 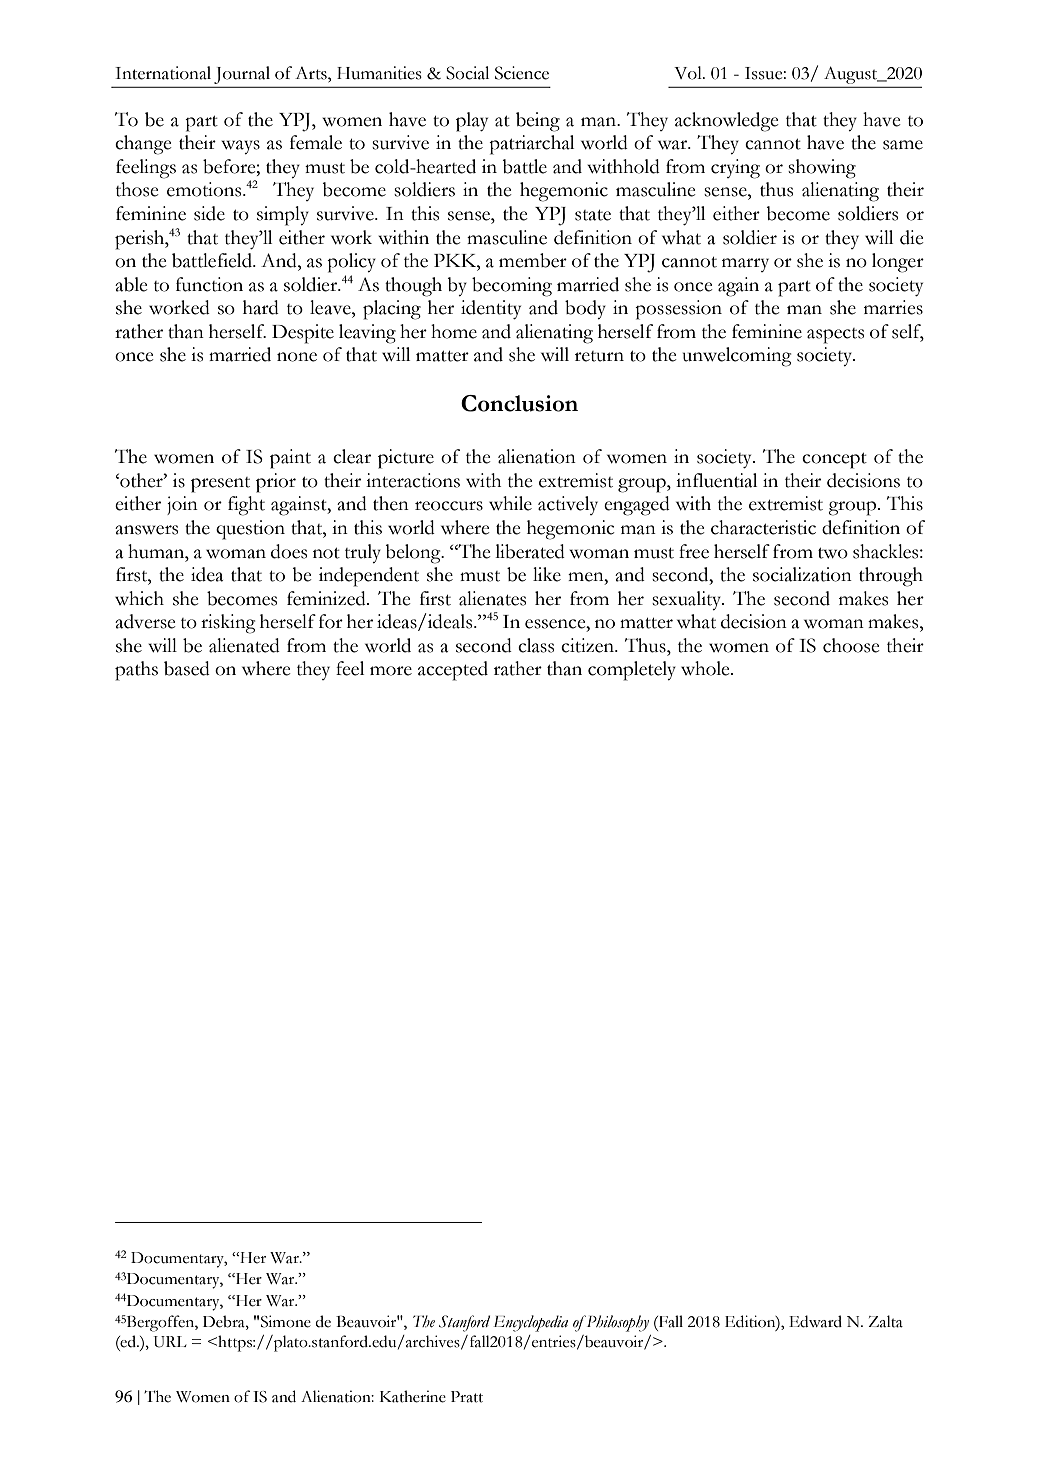 I want to click on showing, so click(x=822, y=169).
